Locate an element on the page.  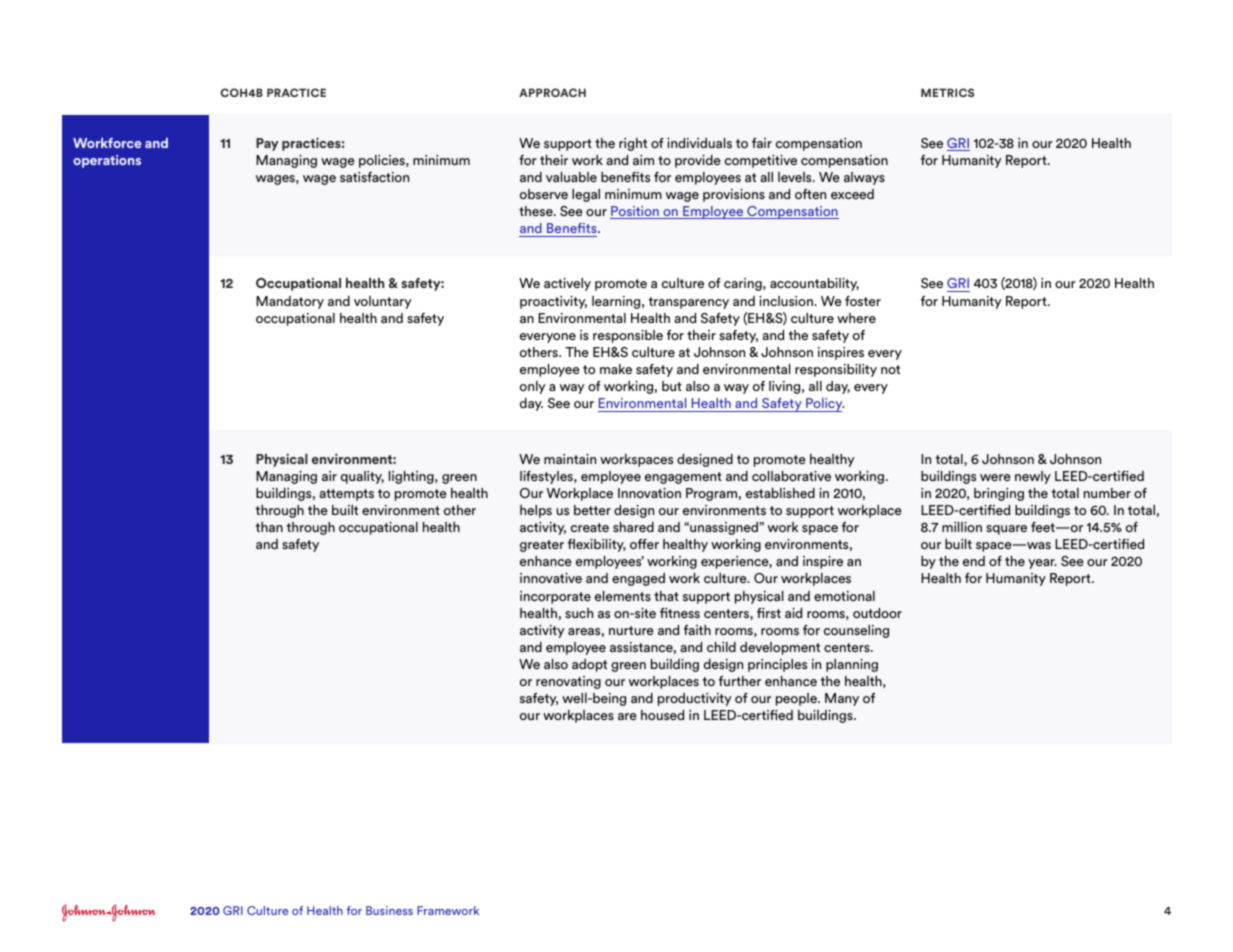
Pay is located at coordinates (267, 144).
